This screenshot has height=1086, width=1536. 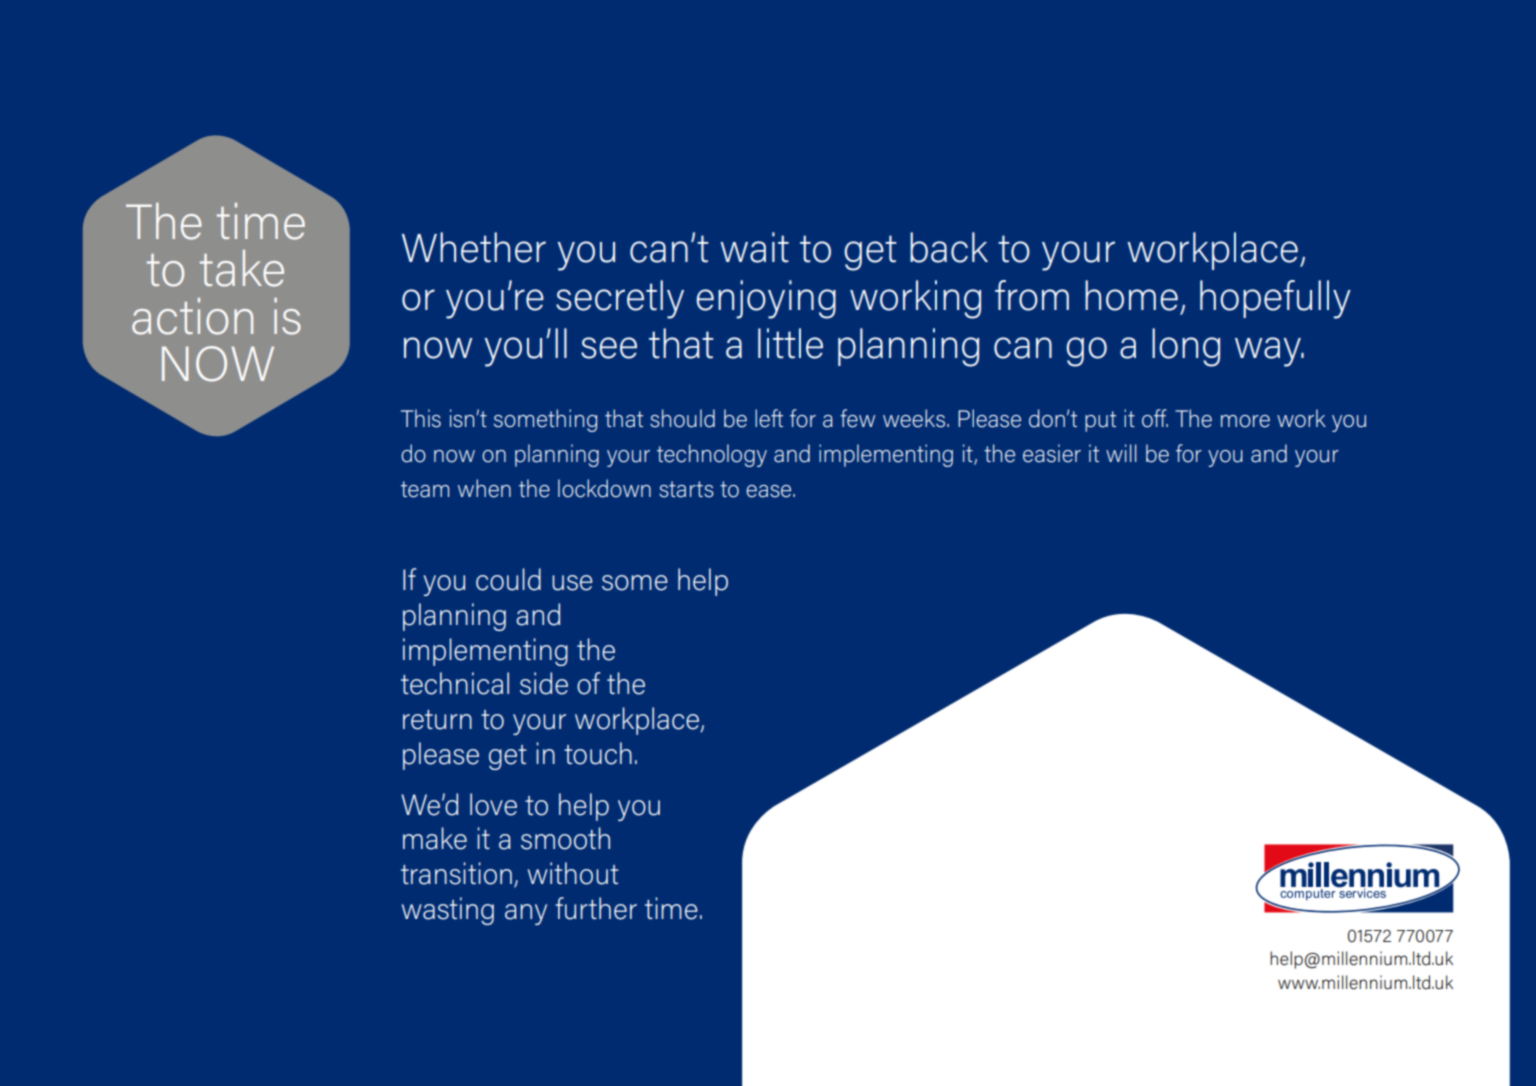 I want to click on technical, so click(x=455, y=683).
